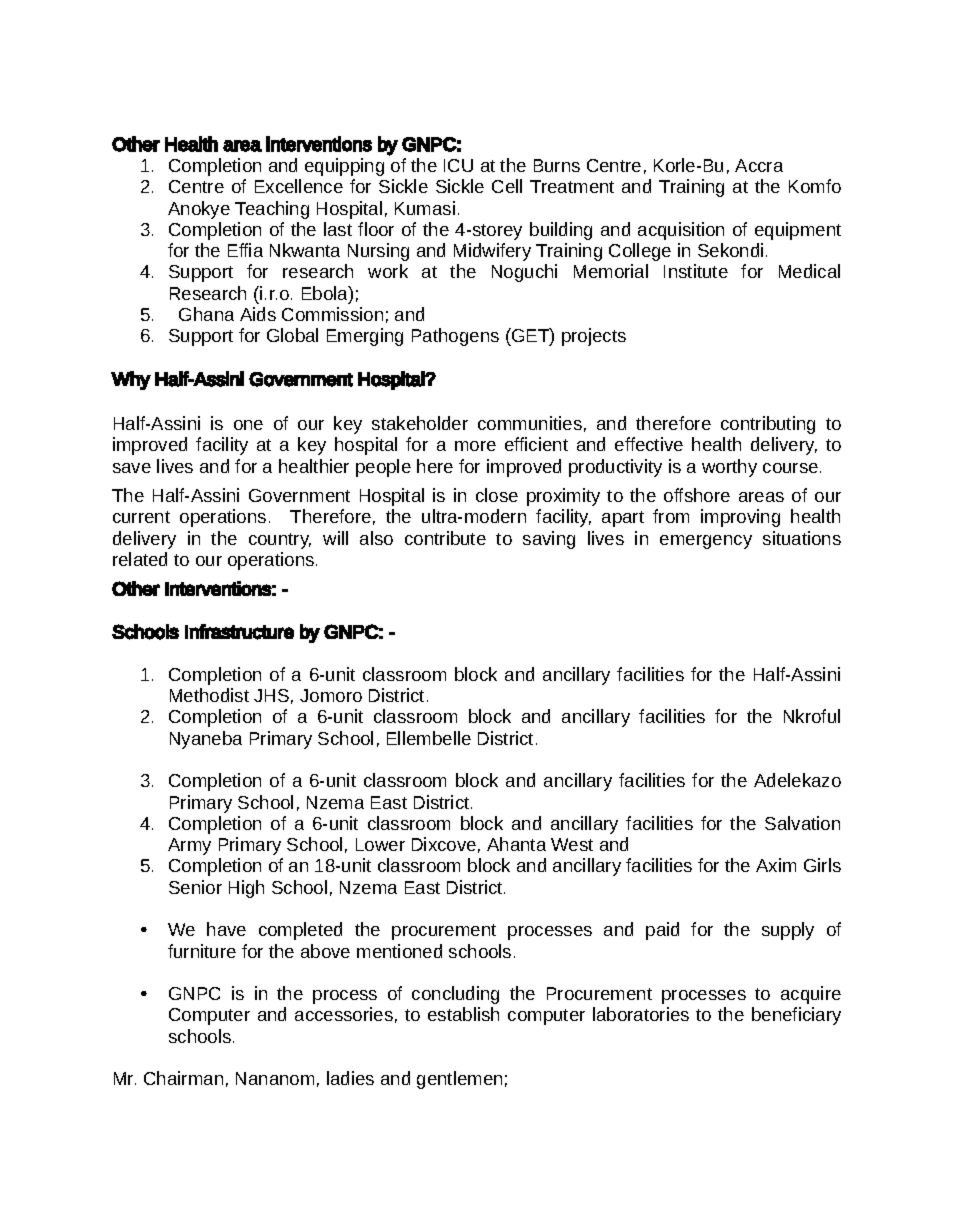 This screenshot has height=1232, width=954. I want to click on ICU, so click(458, 165).
